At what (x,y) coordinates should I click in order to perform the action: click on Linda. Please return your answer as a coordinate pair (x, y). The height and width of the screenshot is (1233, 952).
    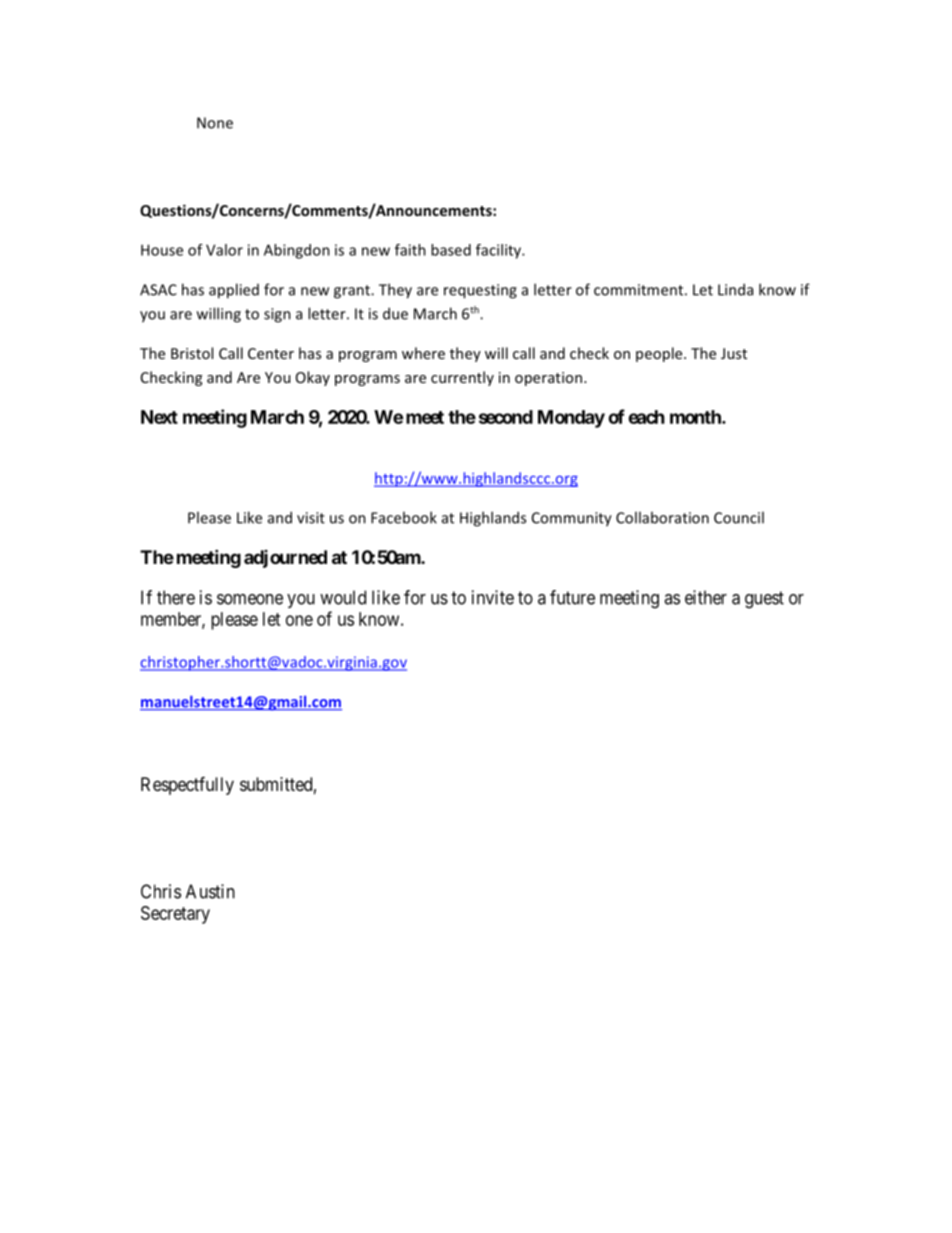
    Looking at the image, I should click on (735, 289).
